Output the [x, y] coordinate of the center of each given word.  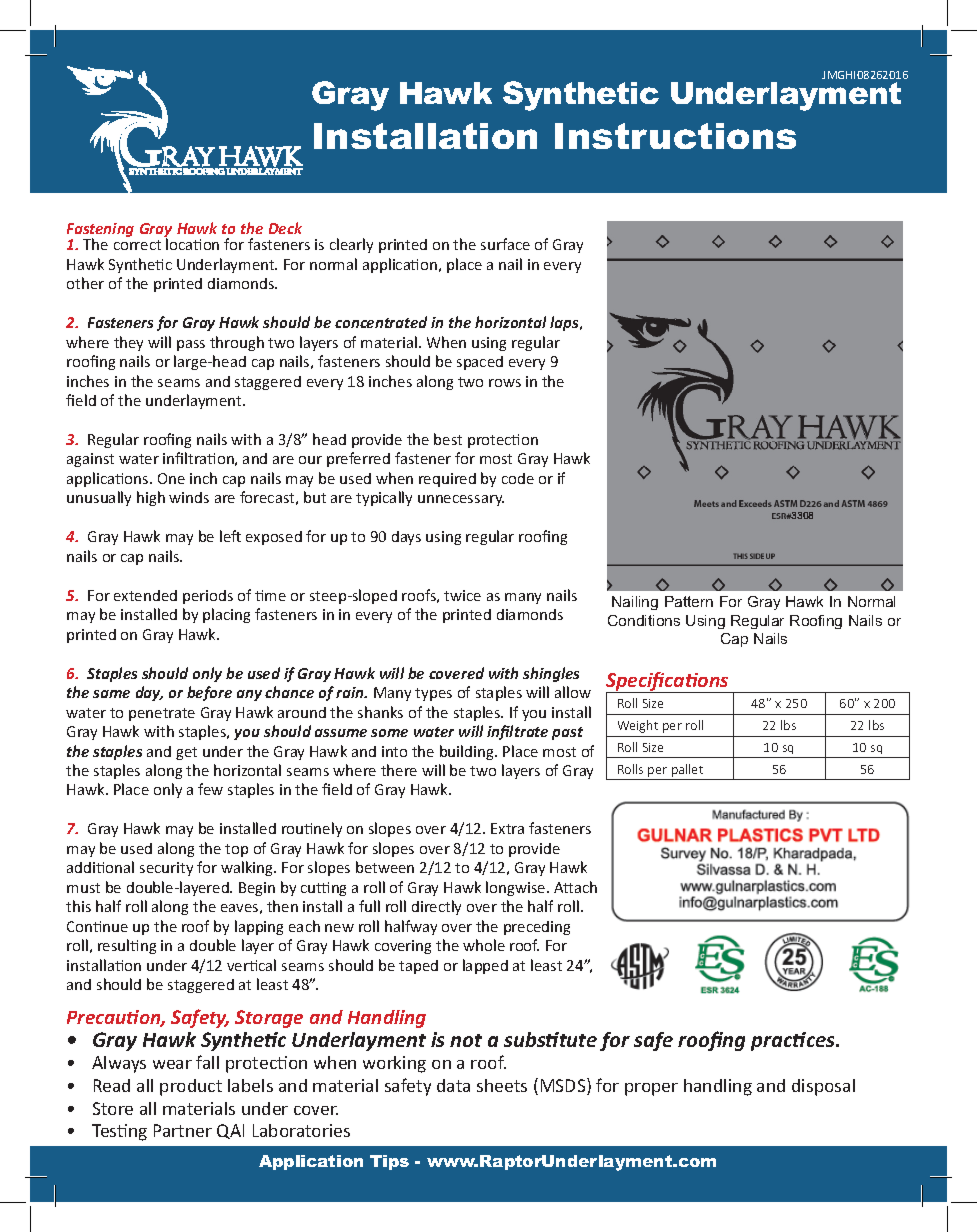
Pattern [689, 601]
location [192, 244]
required [447, 480]
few [210, 789]
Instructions [675, 136]
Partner [183, 1130]
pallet [687, 770]
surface [505, 244]
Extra [507, 828]
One [171, 478]
